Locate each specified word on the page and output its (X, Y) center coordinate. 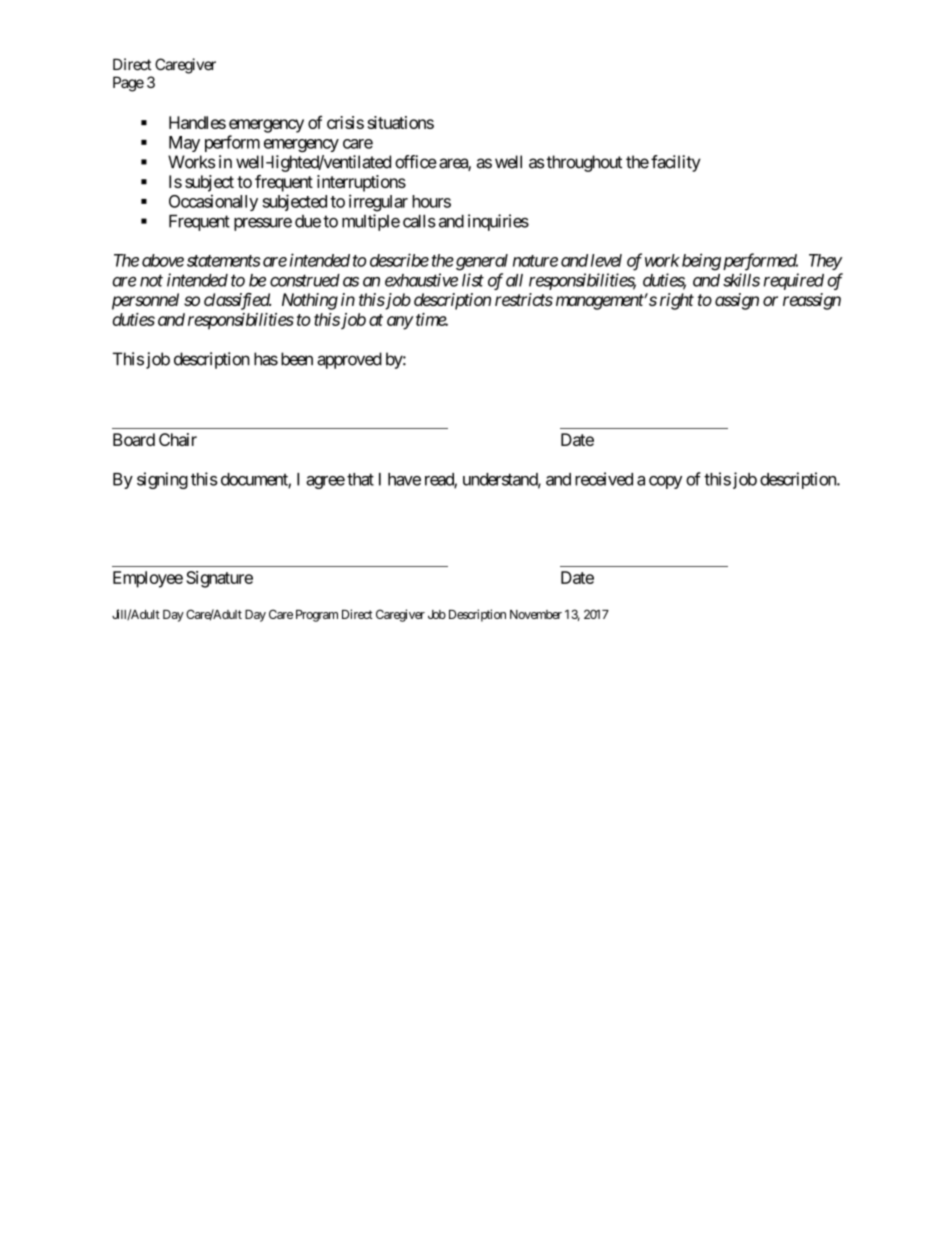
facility (676, 163)
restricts (524, 299)
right (677, 301)
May (184, 144)
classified (237, 301)
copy (665, 482)
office (416, 162)
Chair (178, 439)
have (404, 479)
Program (317, 616)
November (536, 614)
